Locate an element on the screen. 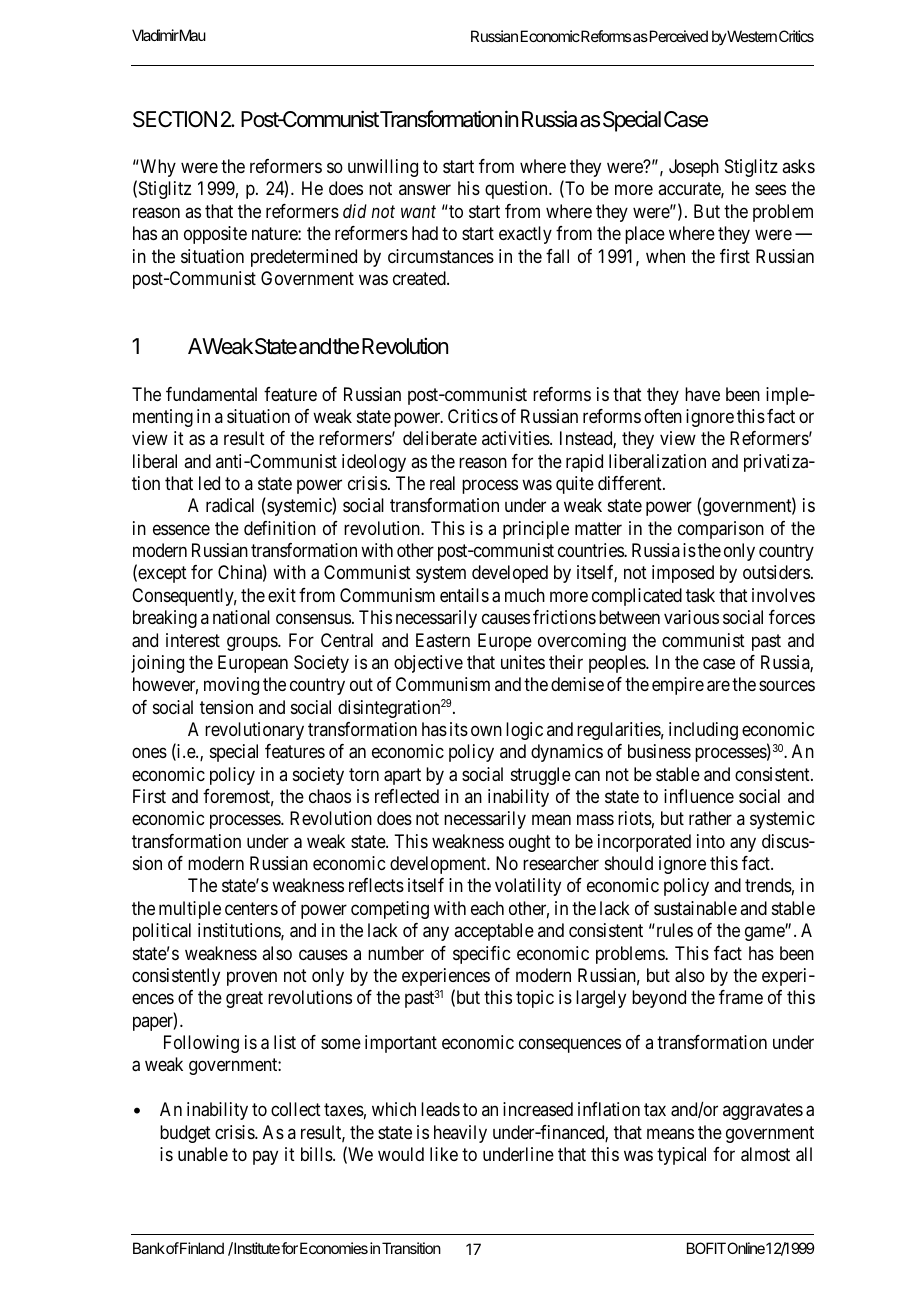 Image resolution: width=924 pixels, height=1308 pixels. Mau is located at coordinates (193, 35).
